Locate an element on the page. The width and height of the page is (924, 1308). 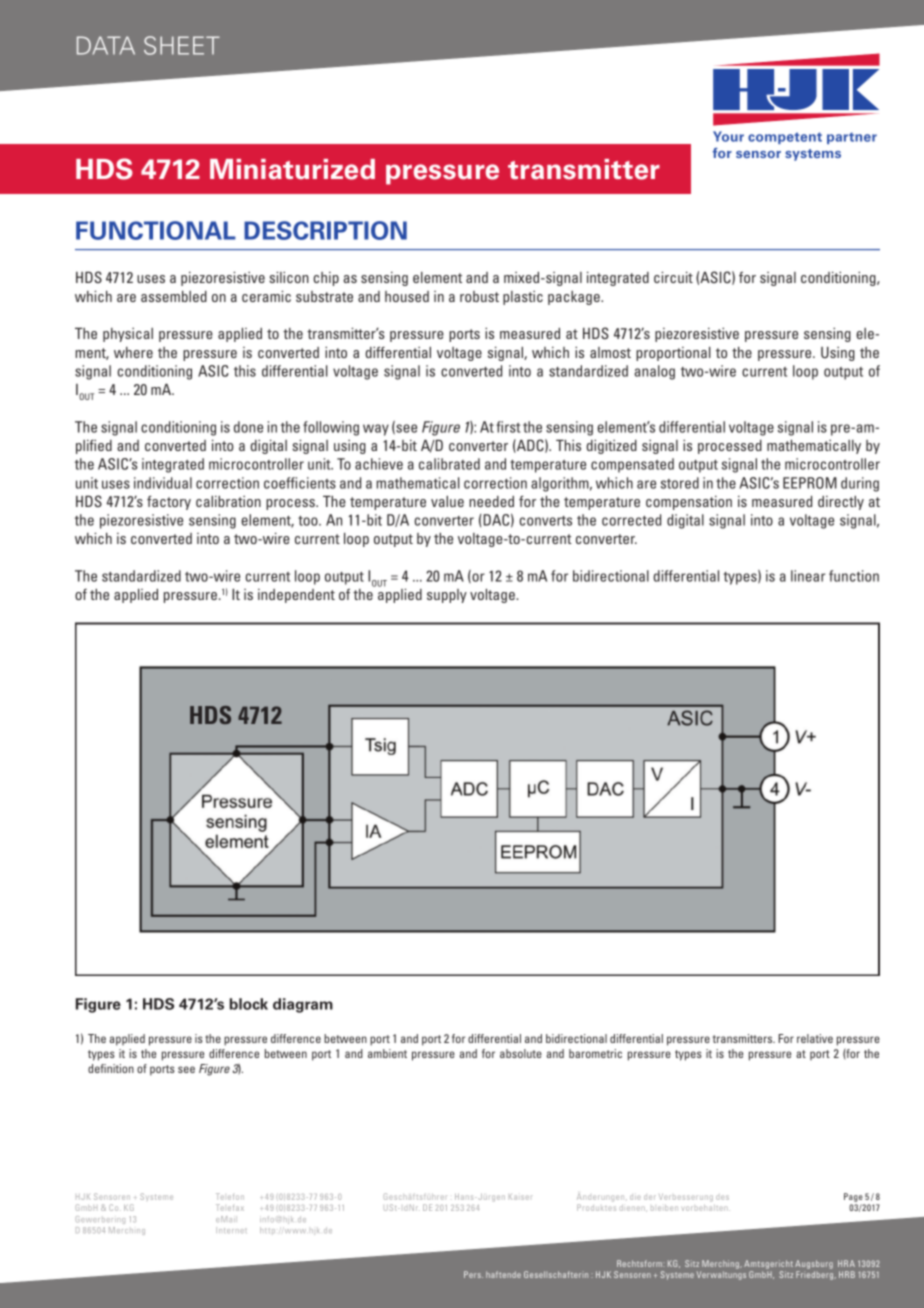
Pers is located at coordinates (473, 1274).
